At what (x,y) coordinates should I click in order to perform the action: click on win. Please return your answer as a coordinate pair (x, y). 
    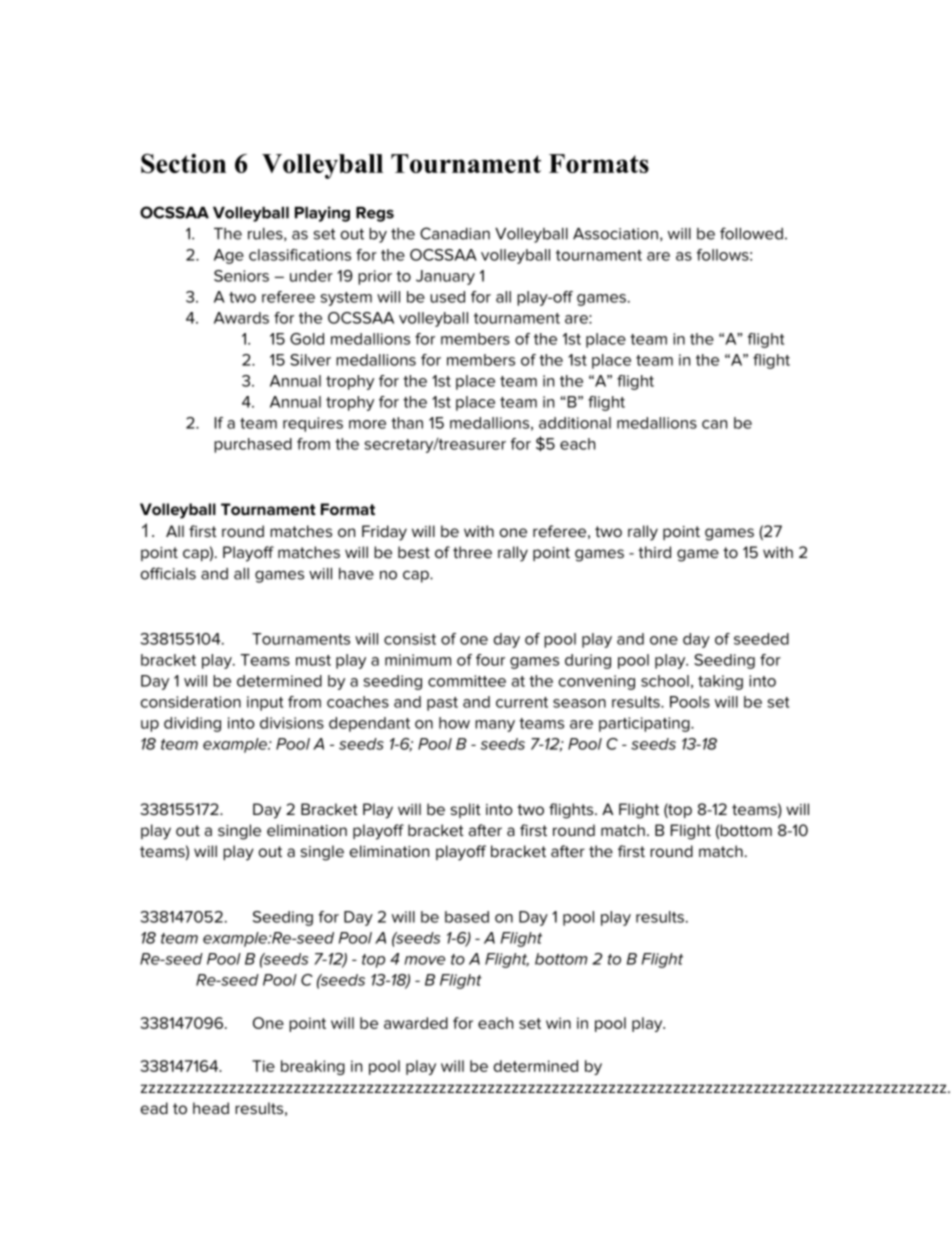
    Looking at the image, I should click on (558, 1023).
